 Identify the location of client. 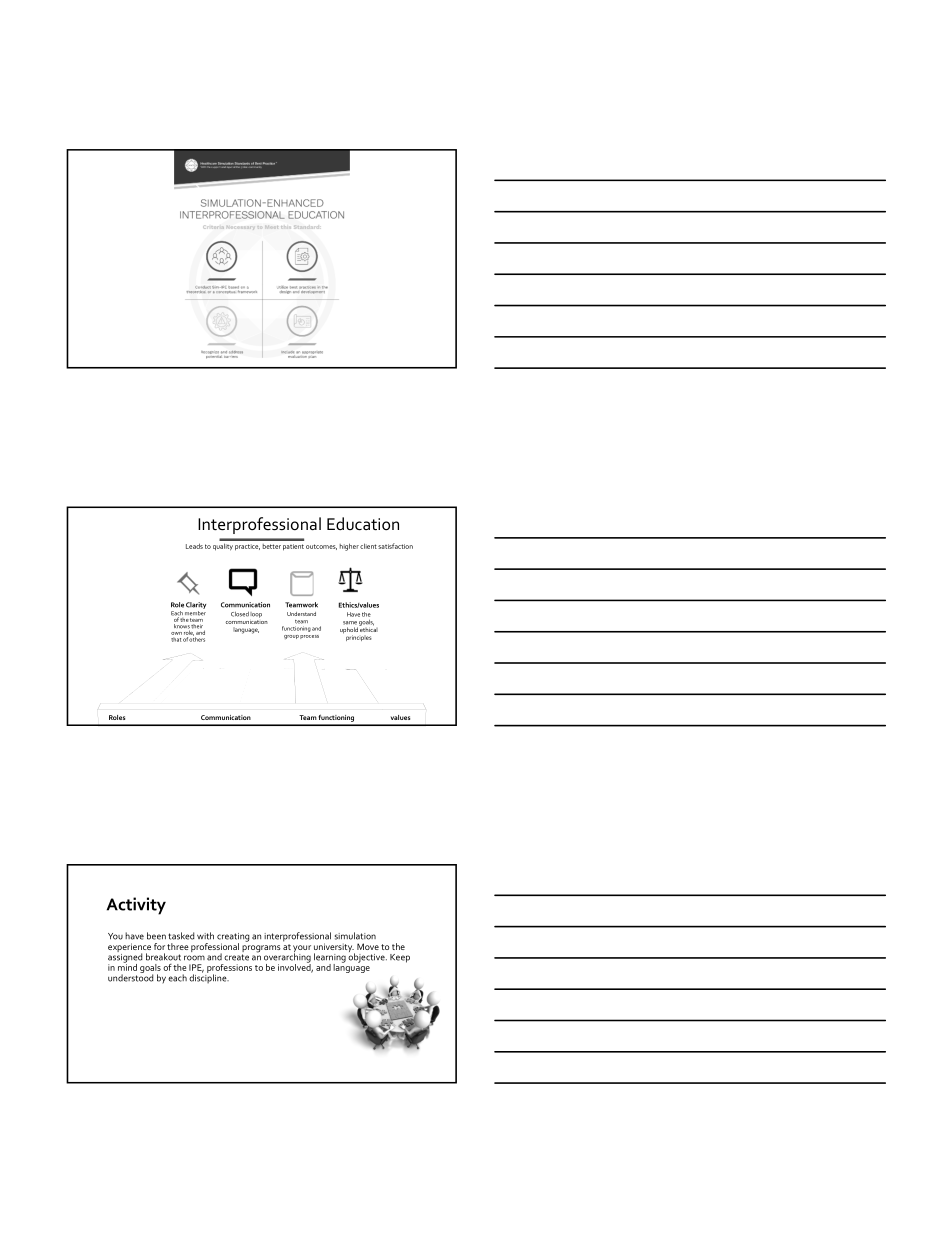
(368, 546).
